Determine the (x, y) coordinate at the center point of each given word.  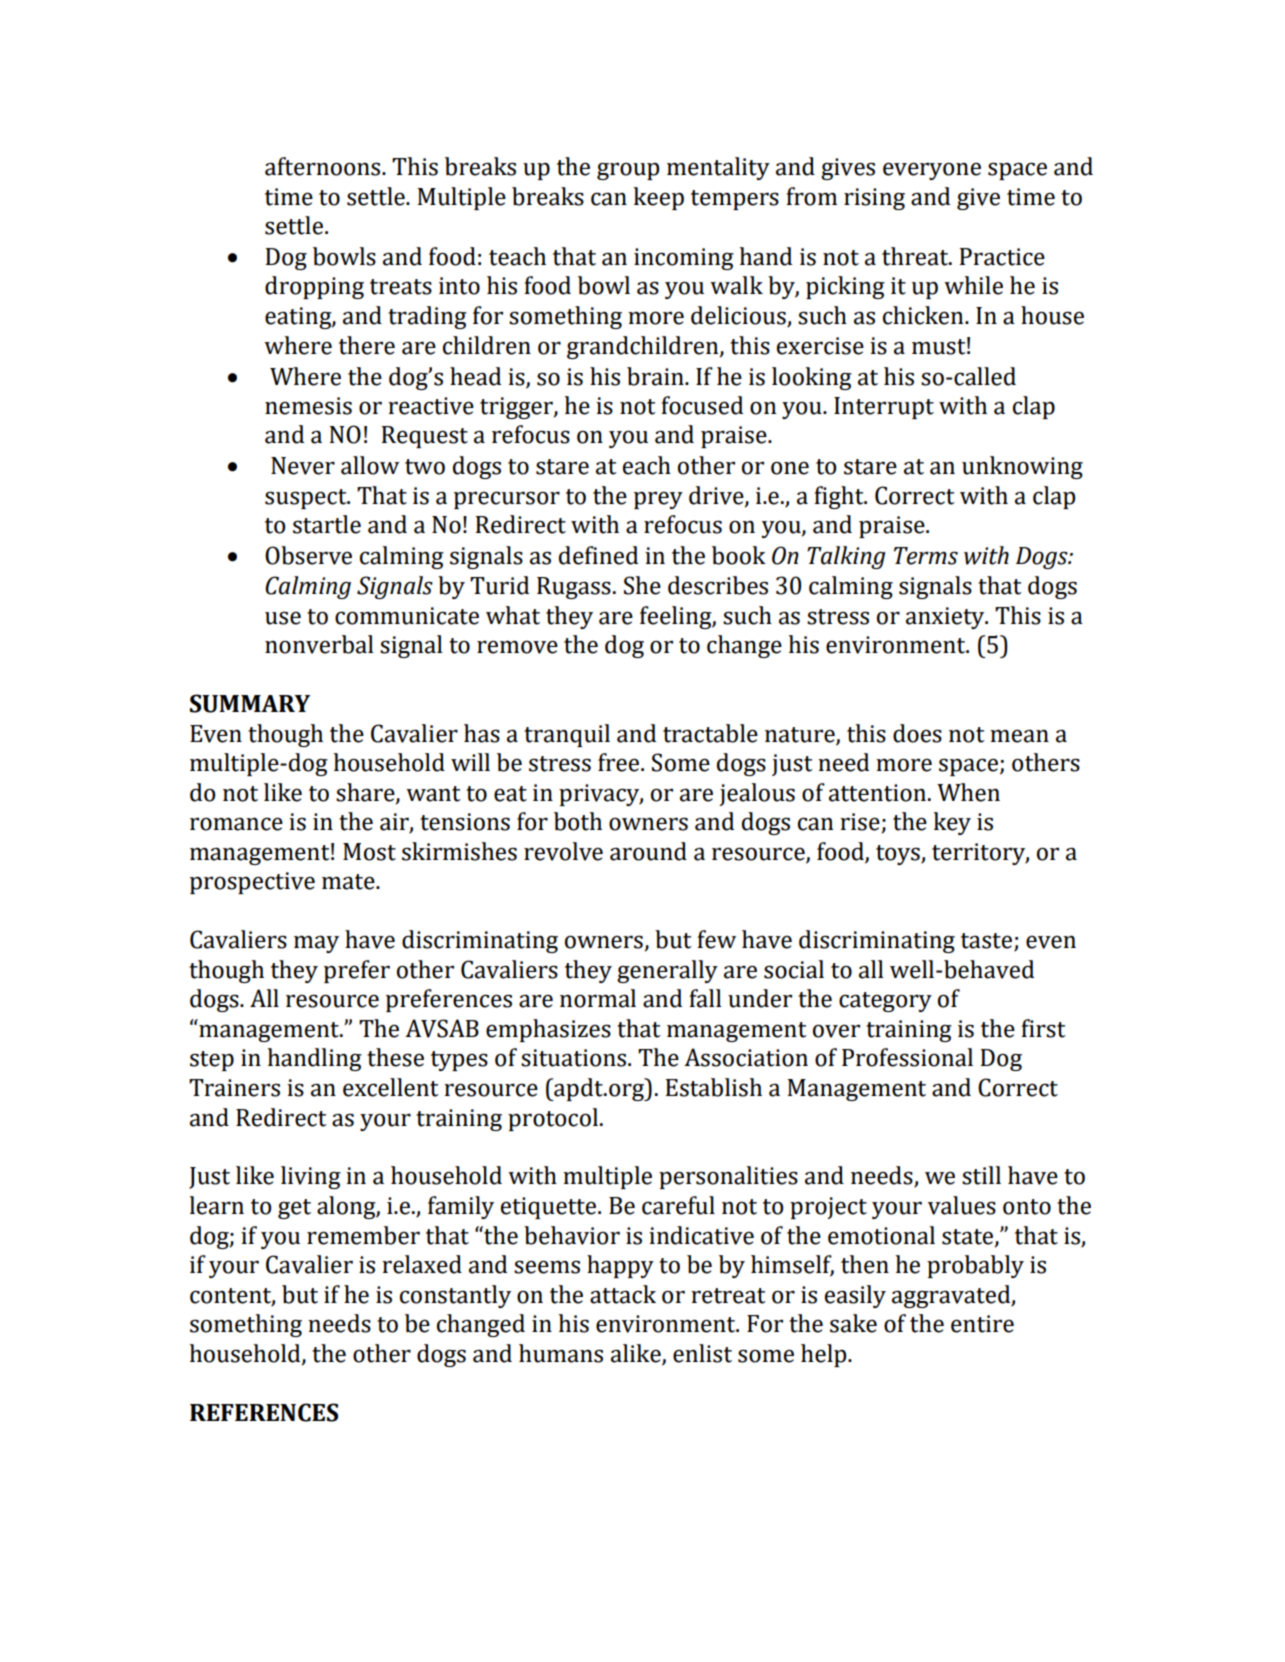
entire (982, 1324)
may (316, 944)
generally (667, 971)
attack (623, 1294)
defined (598, 555)
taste (986, 941)
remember (363, 1235)
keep (658, 198)
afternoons (324, 166)
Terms (926, 556)
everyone (932, 171)
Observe (308, 555)
